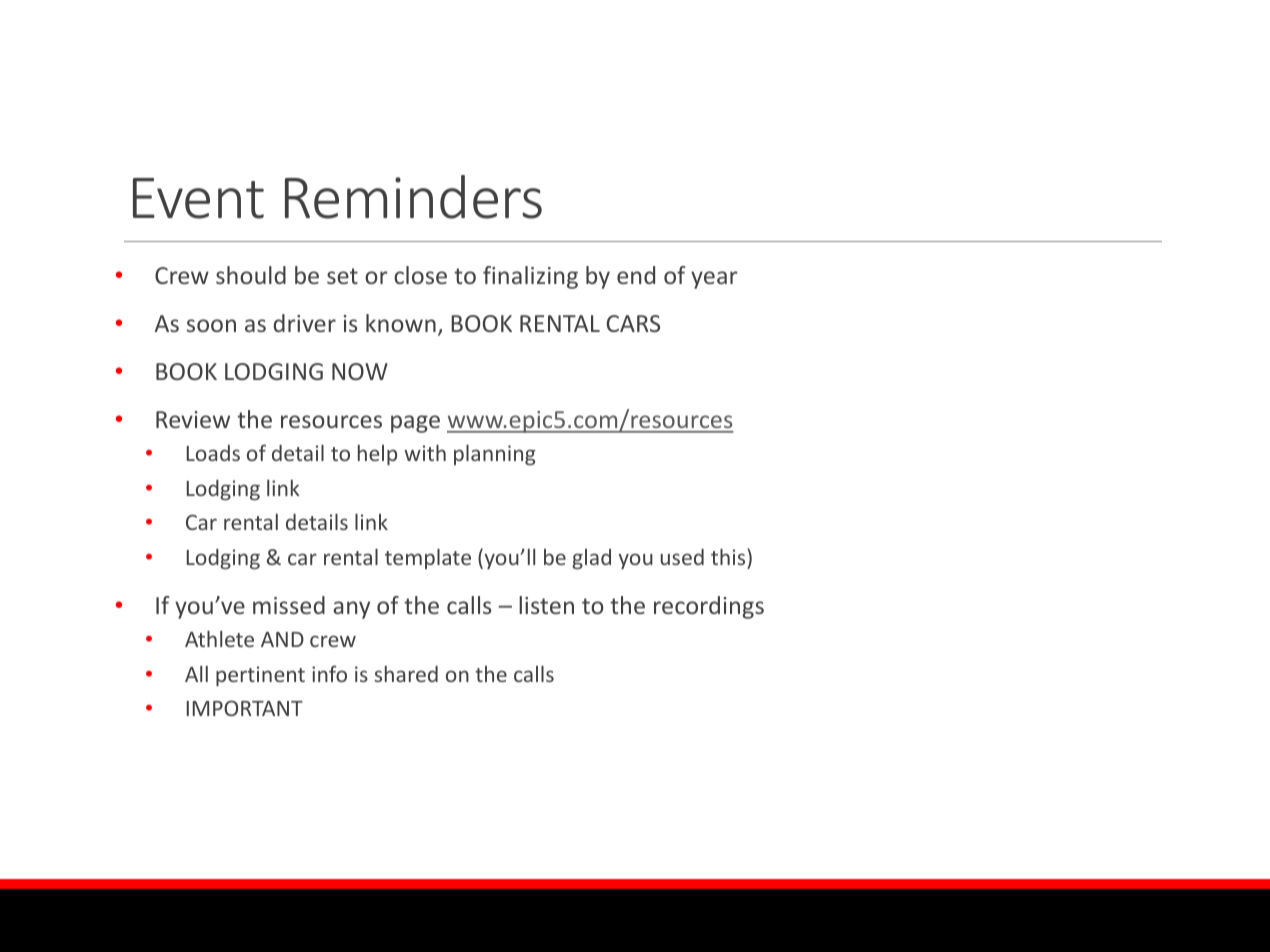 The width and height of the screenshot is (1270, 952). Describe the element at coordinates (213, 453) in the screenshot. I see `Loads` at that location.
